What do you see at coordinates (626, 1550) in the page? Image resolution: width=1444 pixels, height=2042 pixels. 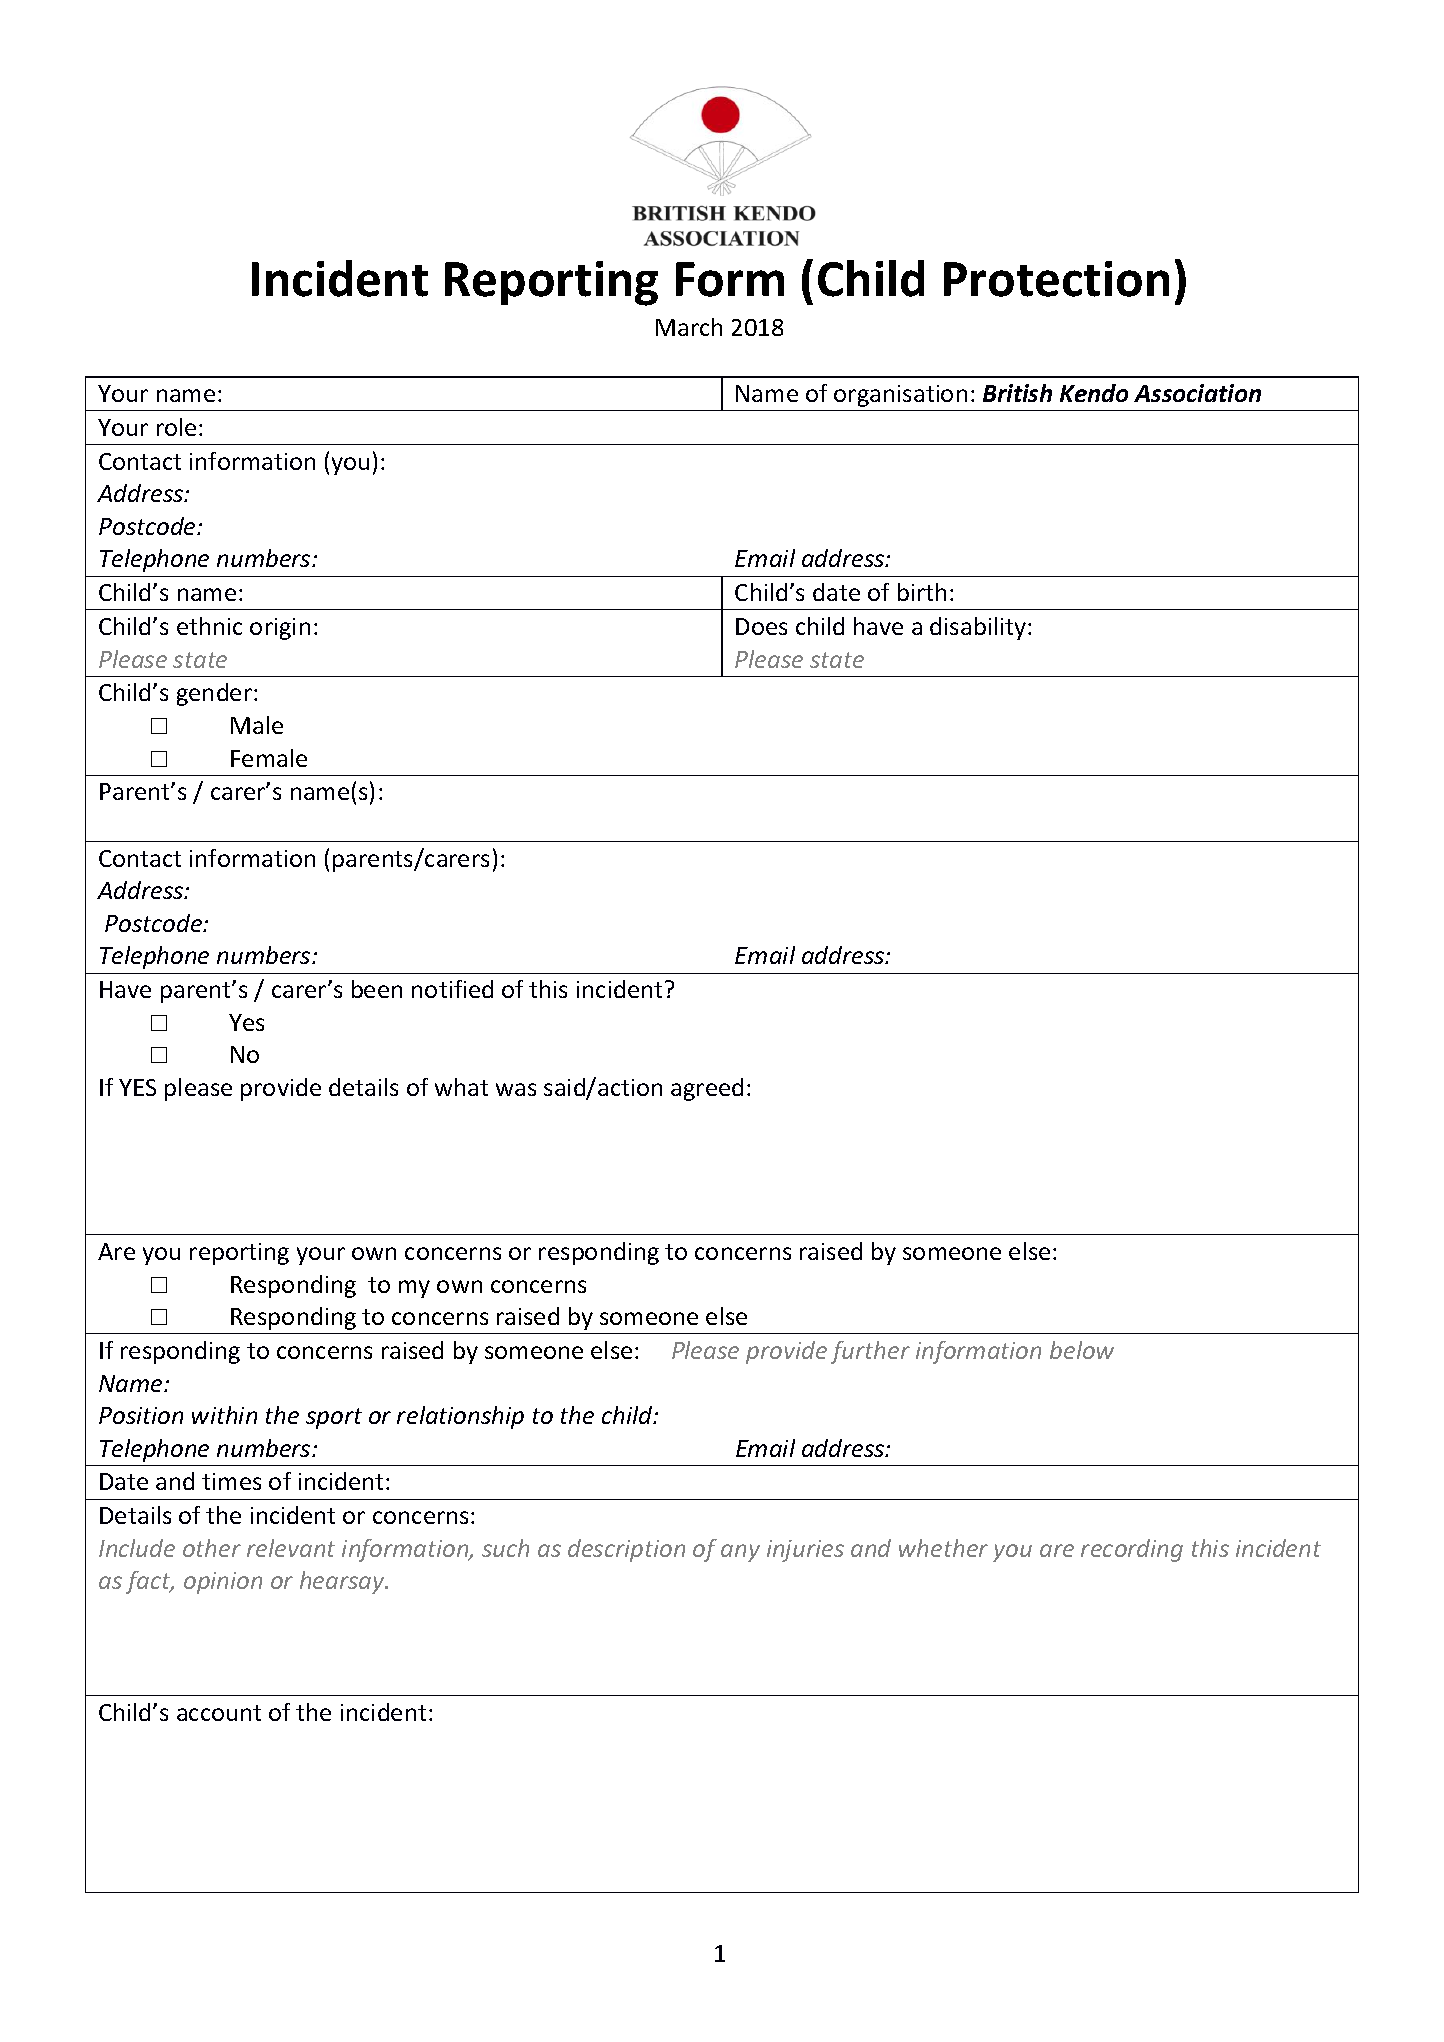 I see `description` at bounding box center [626, 1550].
